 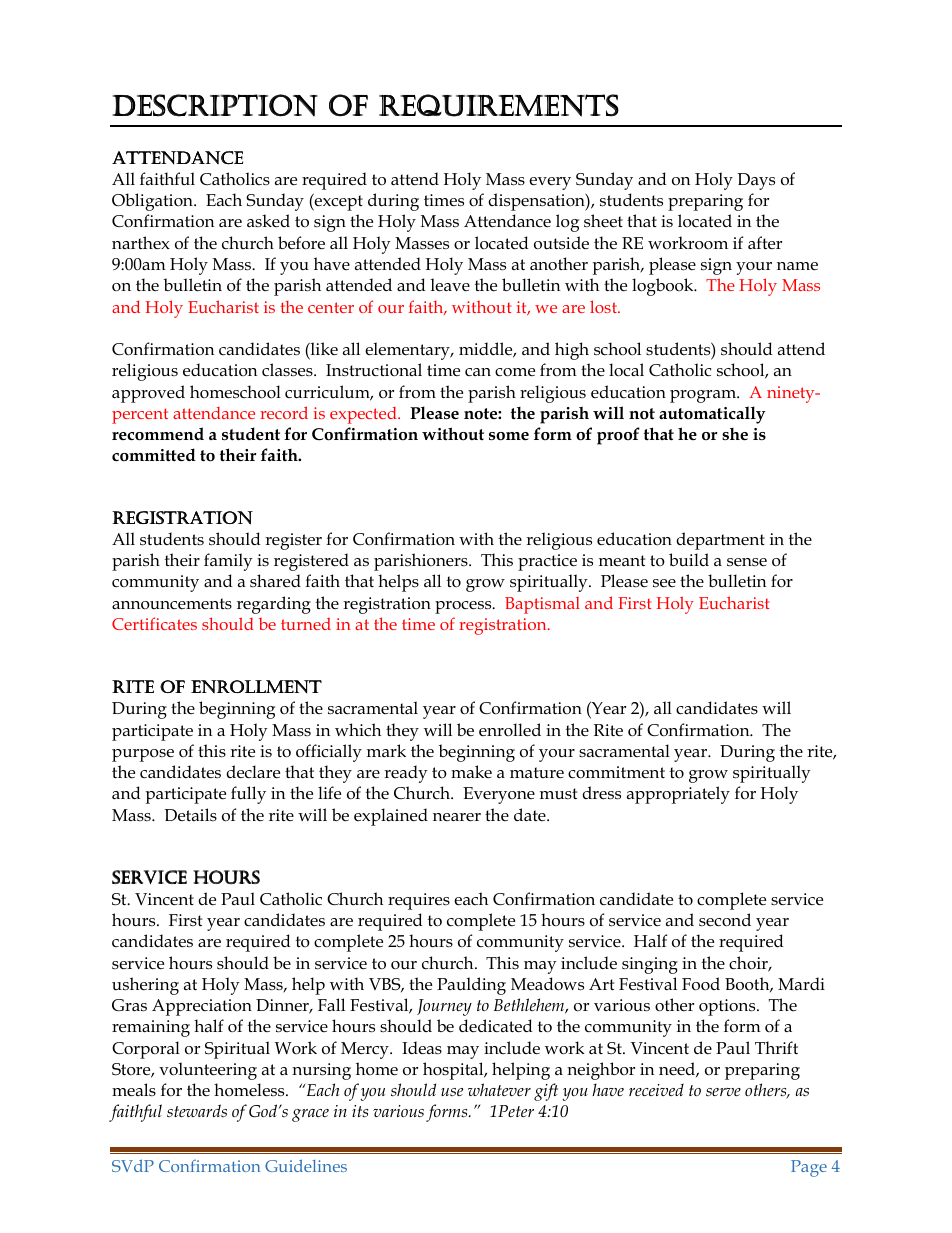 I want to click on declare, so click(x=253, y=772).
